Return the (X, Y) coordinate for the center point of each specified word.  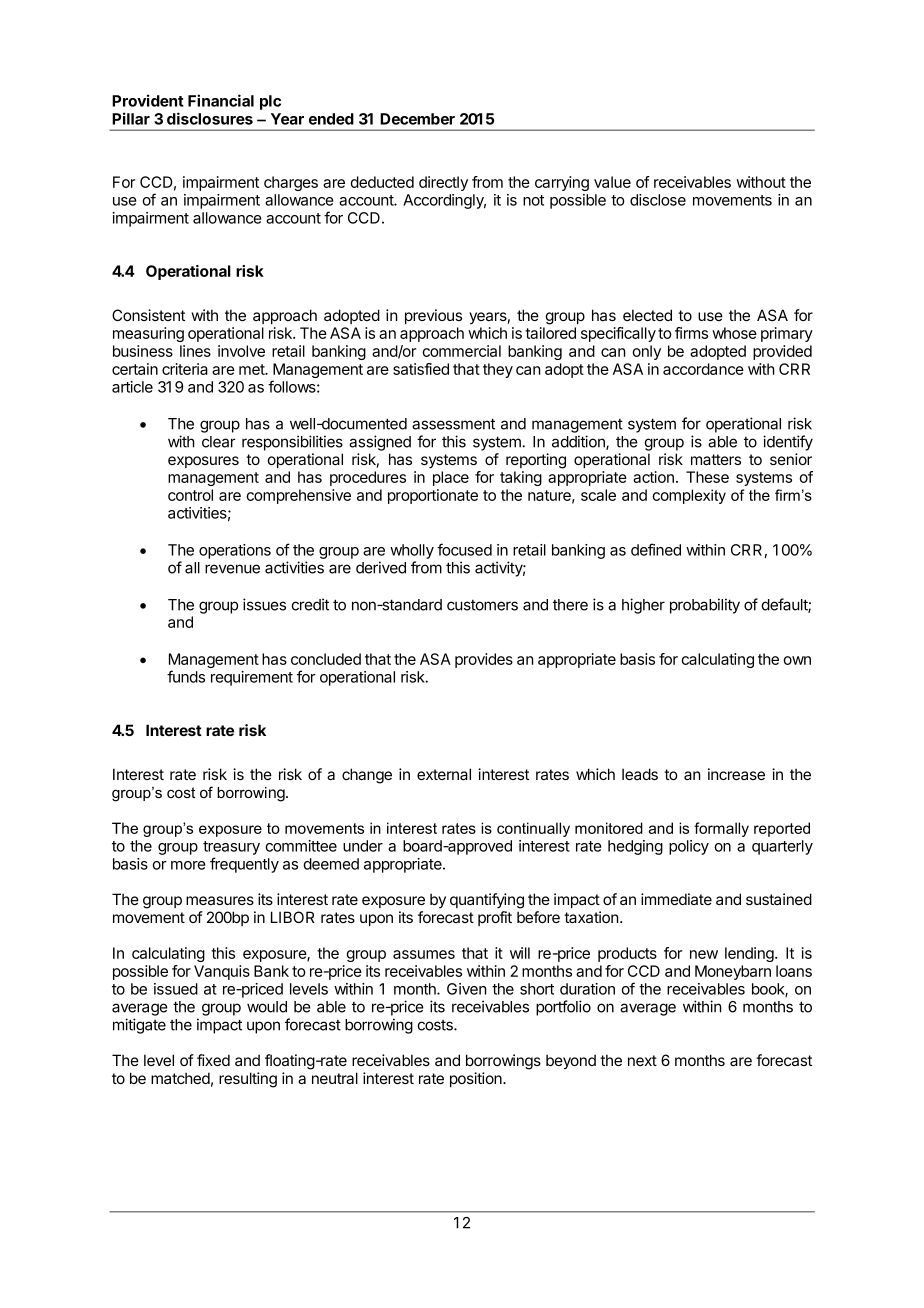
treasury (231, 848)
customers (482, 605)
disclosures (210, 118)
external (444, 774)
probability (705, 606)
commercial (461, 351)
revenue (232, 569)
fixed (213, 1060)
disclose (658, 200)
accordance (703, 369)
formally (721, 829)
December (417, 119)
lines (195, 351)
